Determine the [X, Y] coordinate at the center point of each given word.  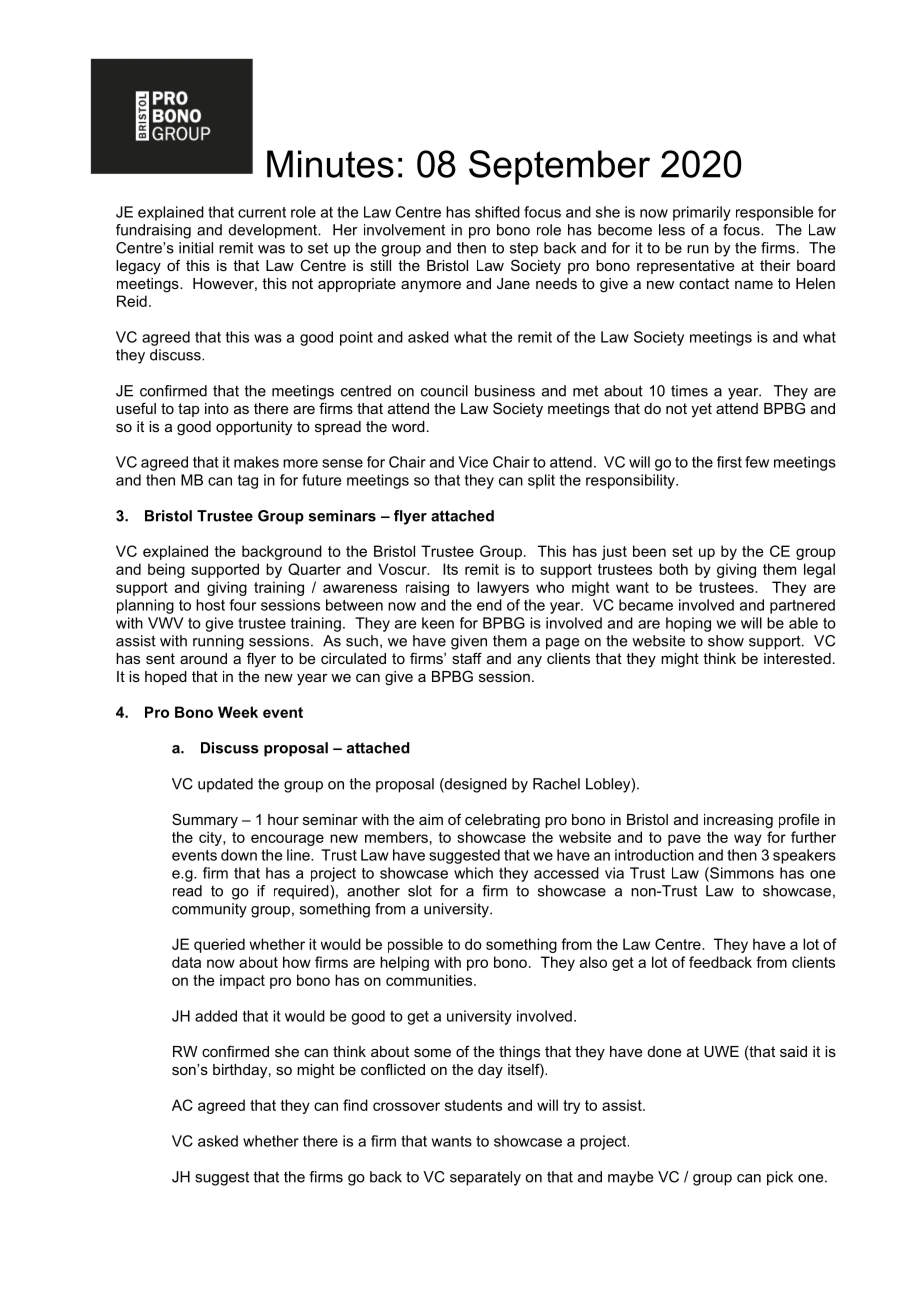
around [203, 658]
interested [797, 658]
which [473, 873]
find [355, 1105]
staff [467, 658]
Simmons [741, 873]
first [729, 462]
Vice [473, 462]
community [209, 910]
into [217, 408]
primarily [702, 213]
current [262, 212]
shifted [497, 212]
